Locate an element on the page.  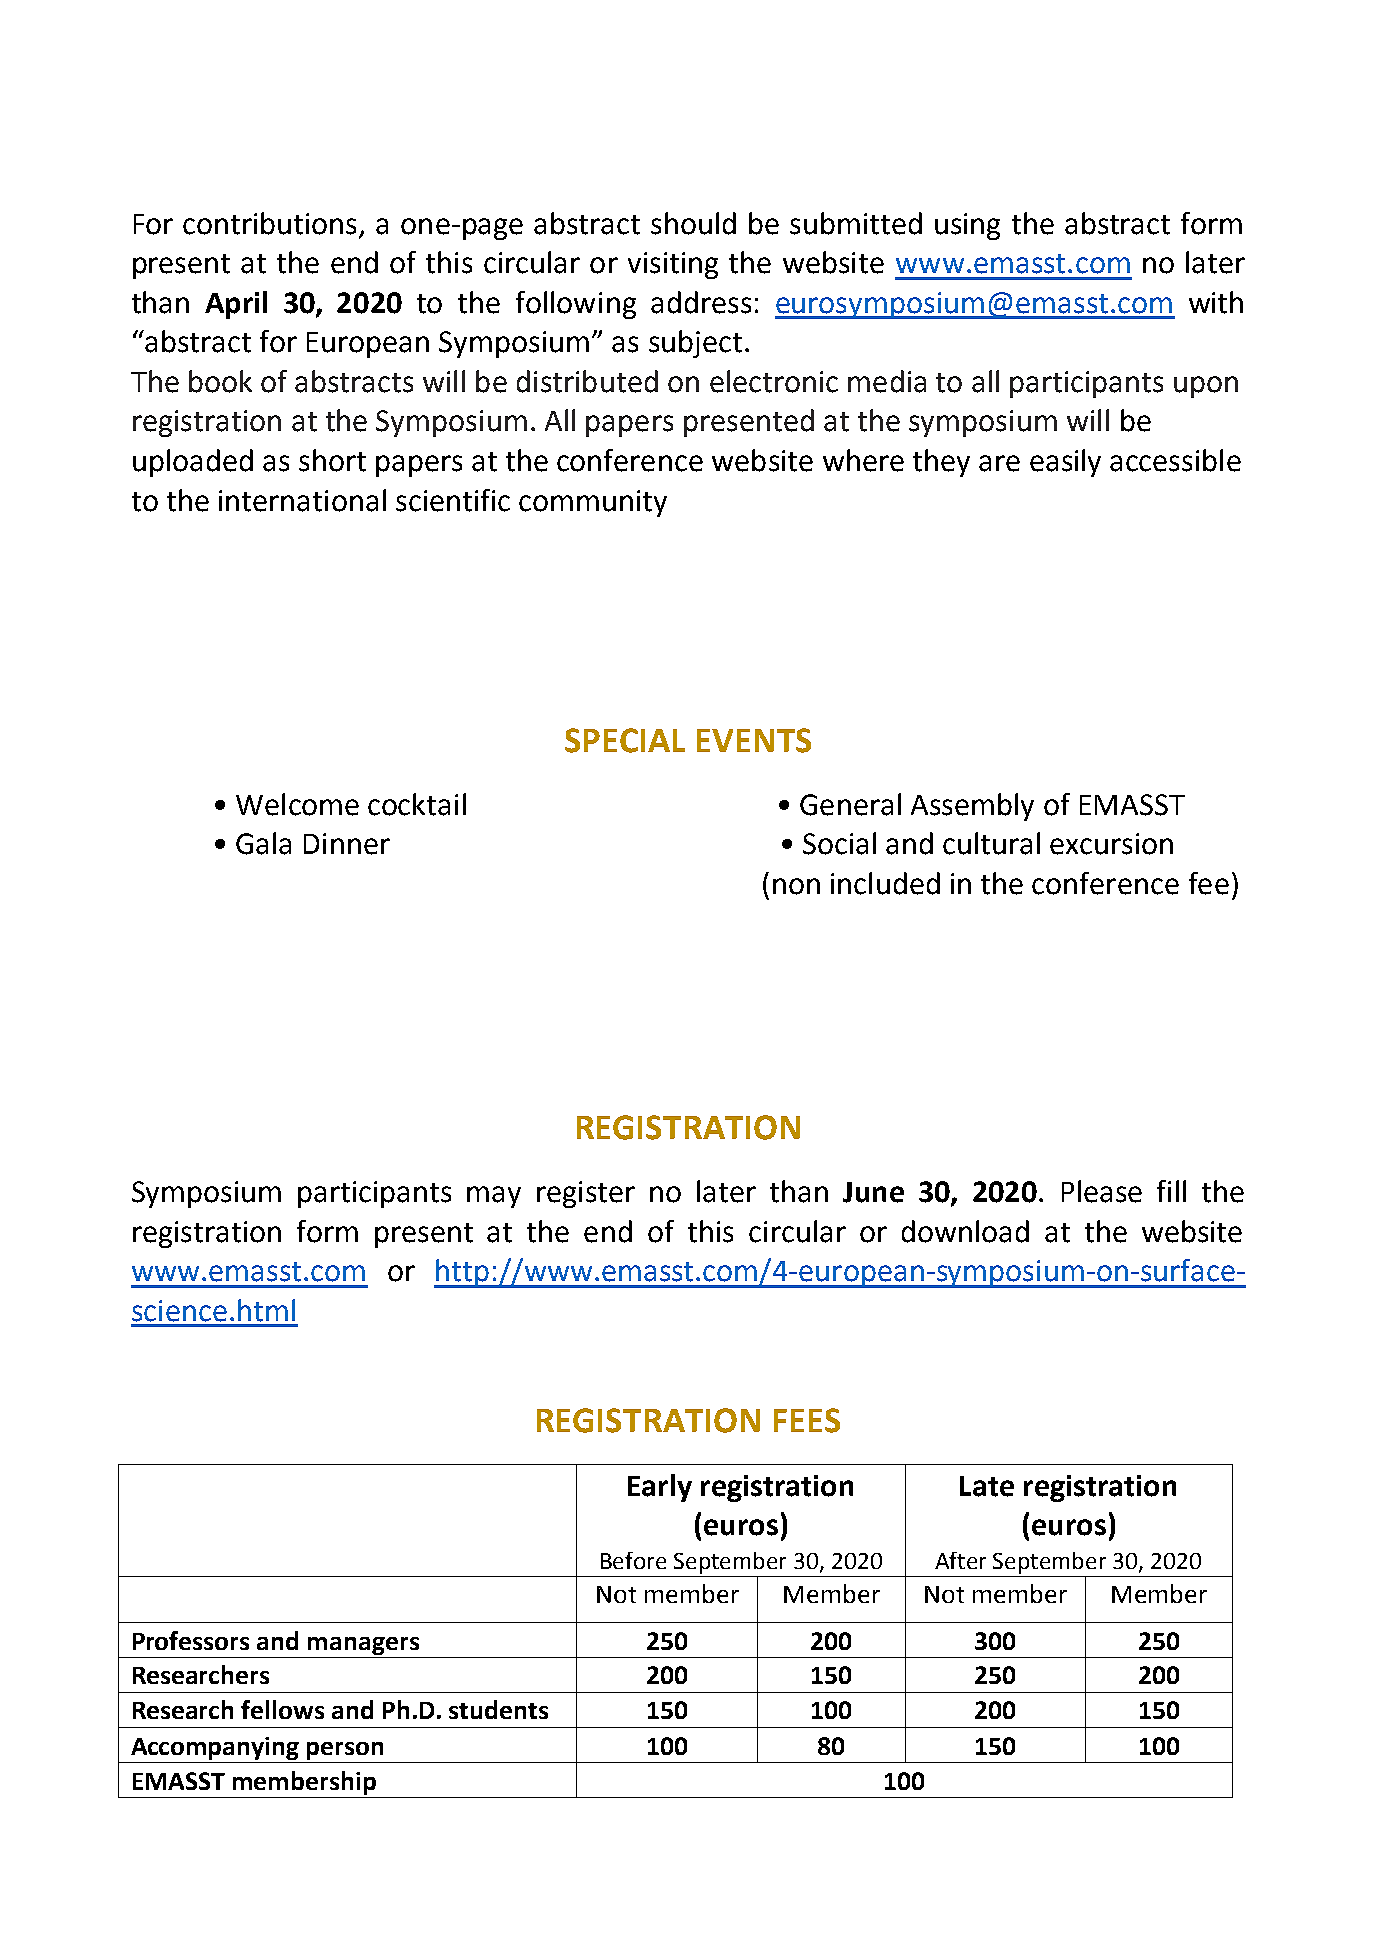
After is located at coordinates (960, 1560).
